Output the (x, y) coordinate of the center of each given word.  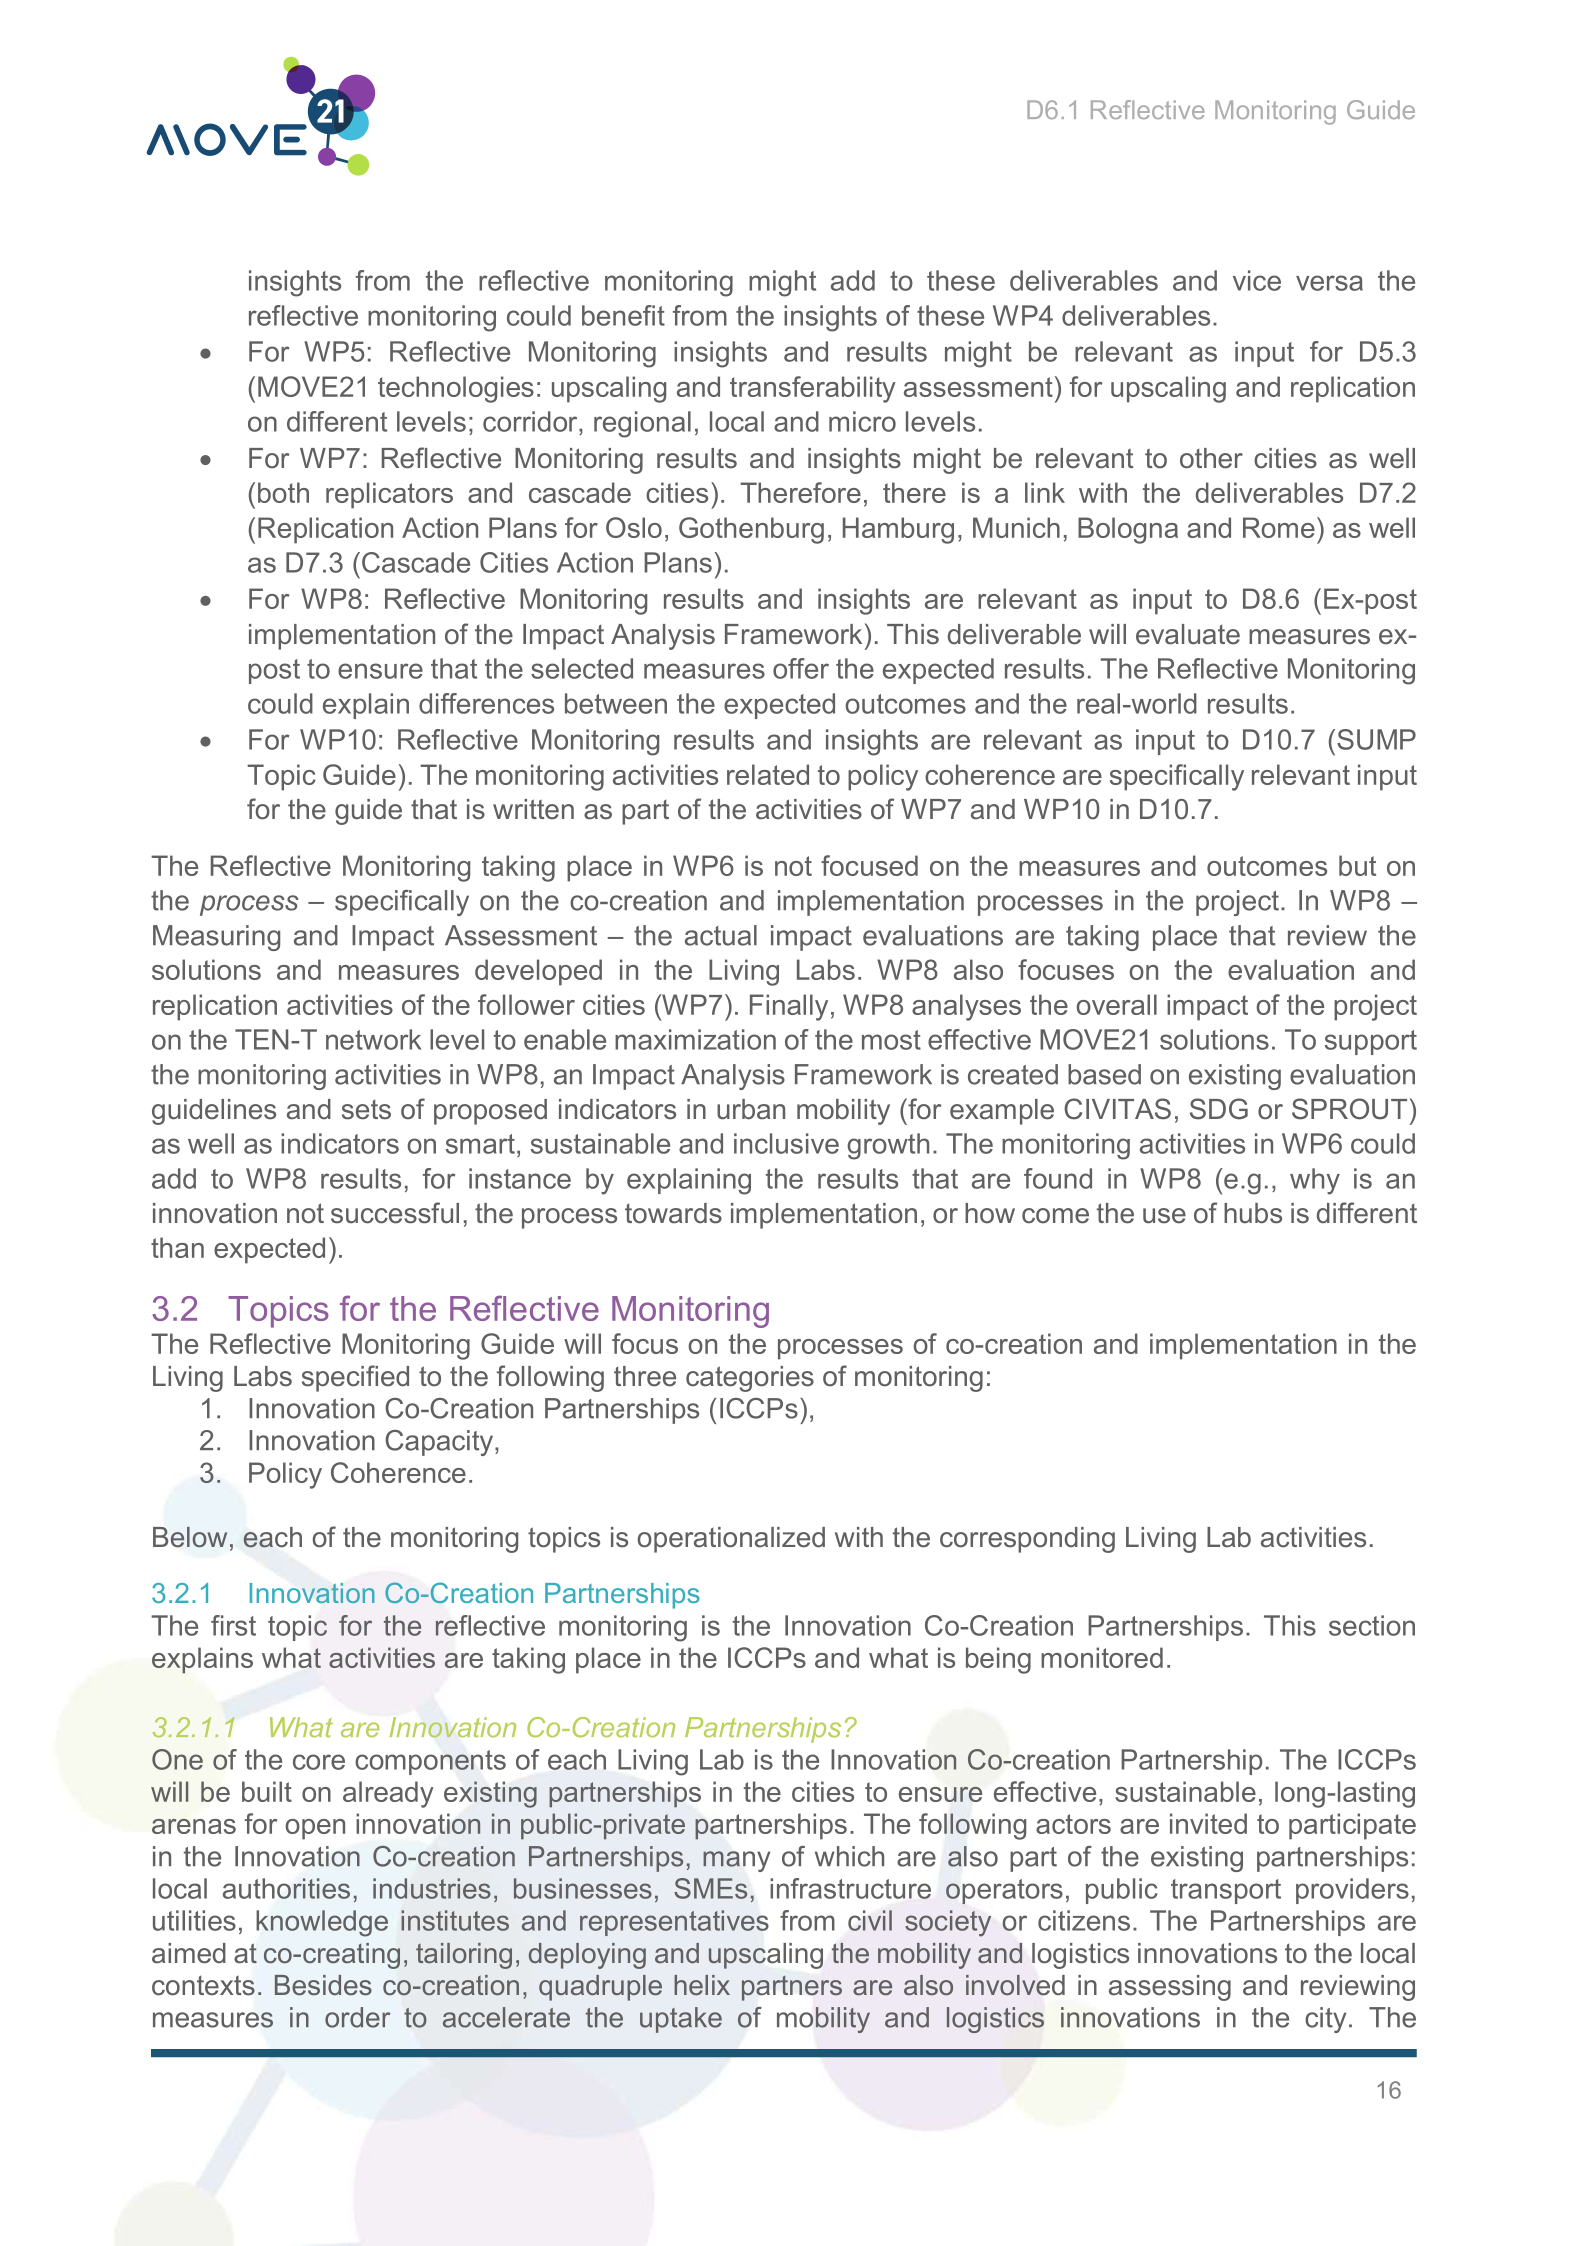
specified (355, 1378)
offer (801, 668)
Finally (789, 1007)
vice (1257, 280)
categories (750, 1379)
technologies (456, 389)
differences (486, 703)
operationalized (731, 1540)
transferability (813, 389)
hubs (1253, 1213)
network (373, 1039)
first (233, 1625)
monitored (1102, 1657)
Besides (323, 1985)
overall (1116, 1004)
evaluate (1188, 634)
